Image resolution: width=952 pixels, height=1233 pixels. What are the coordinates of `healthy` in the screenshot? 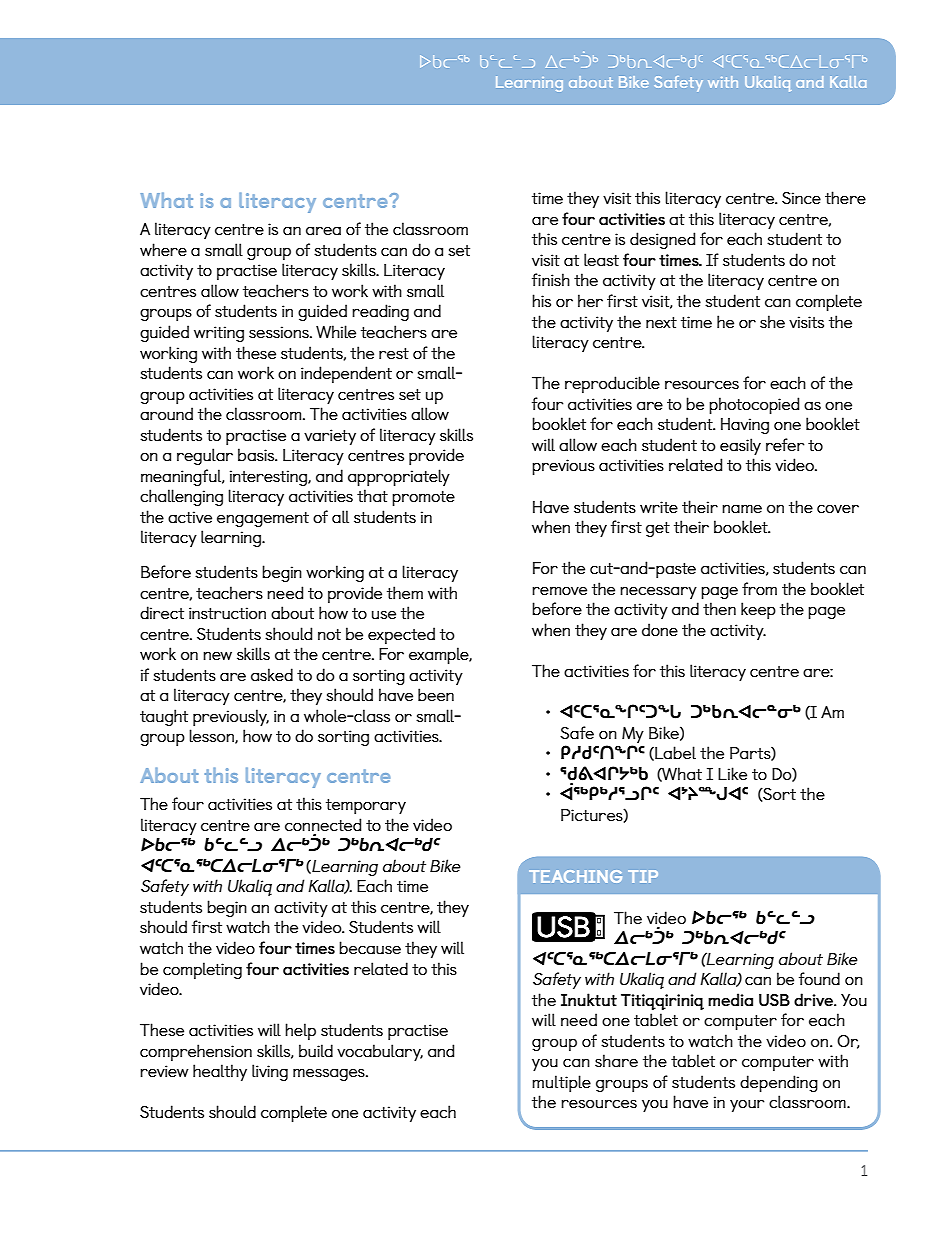 It's located at (220, 1072).
